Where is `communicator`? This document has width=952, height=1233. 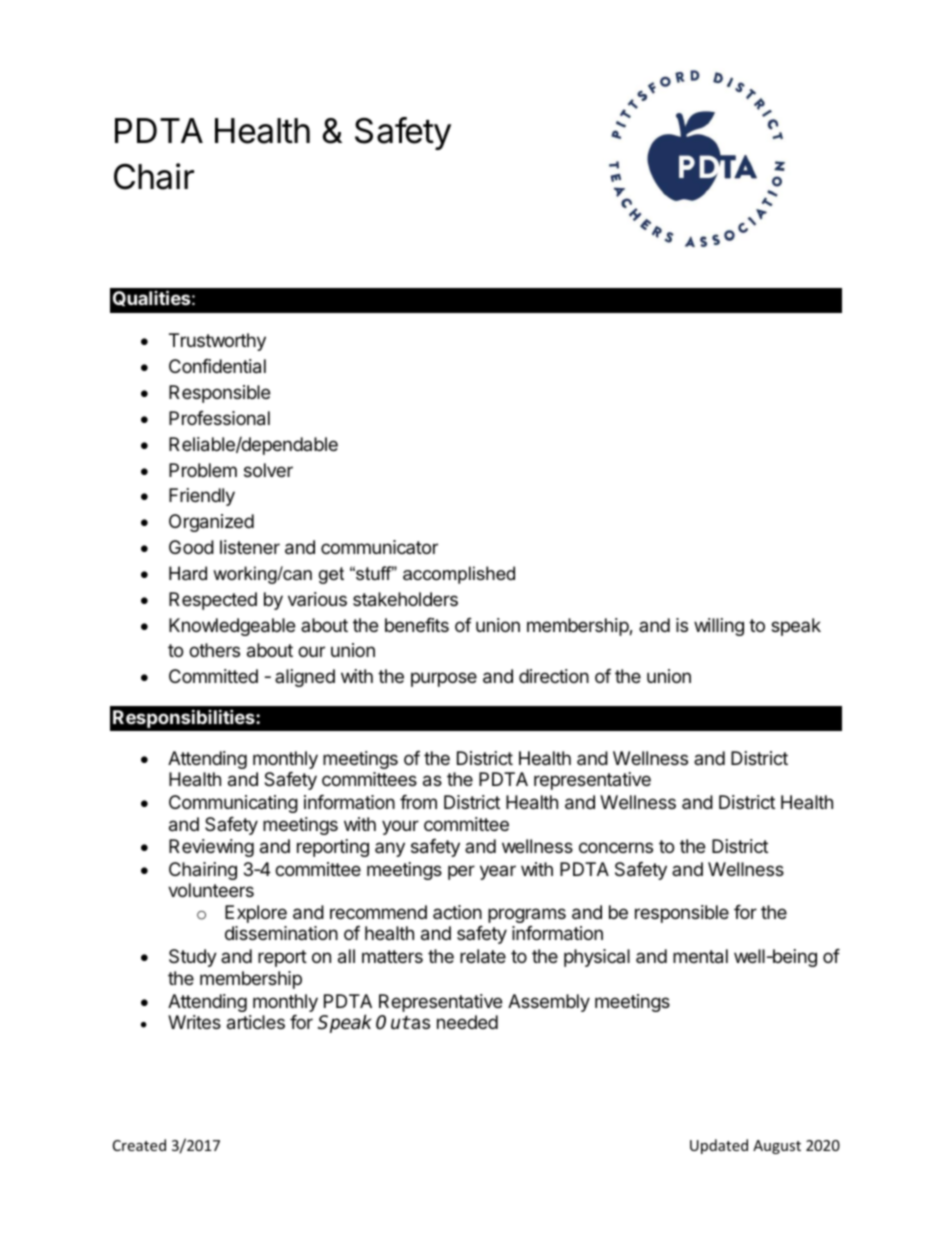
communicator is located at coordinates (379, 547).
